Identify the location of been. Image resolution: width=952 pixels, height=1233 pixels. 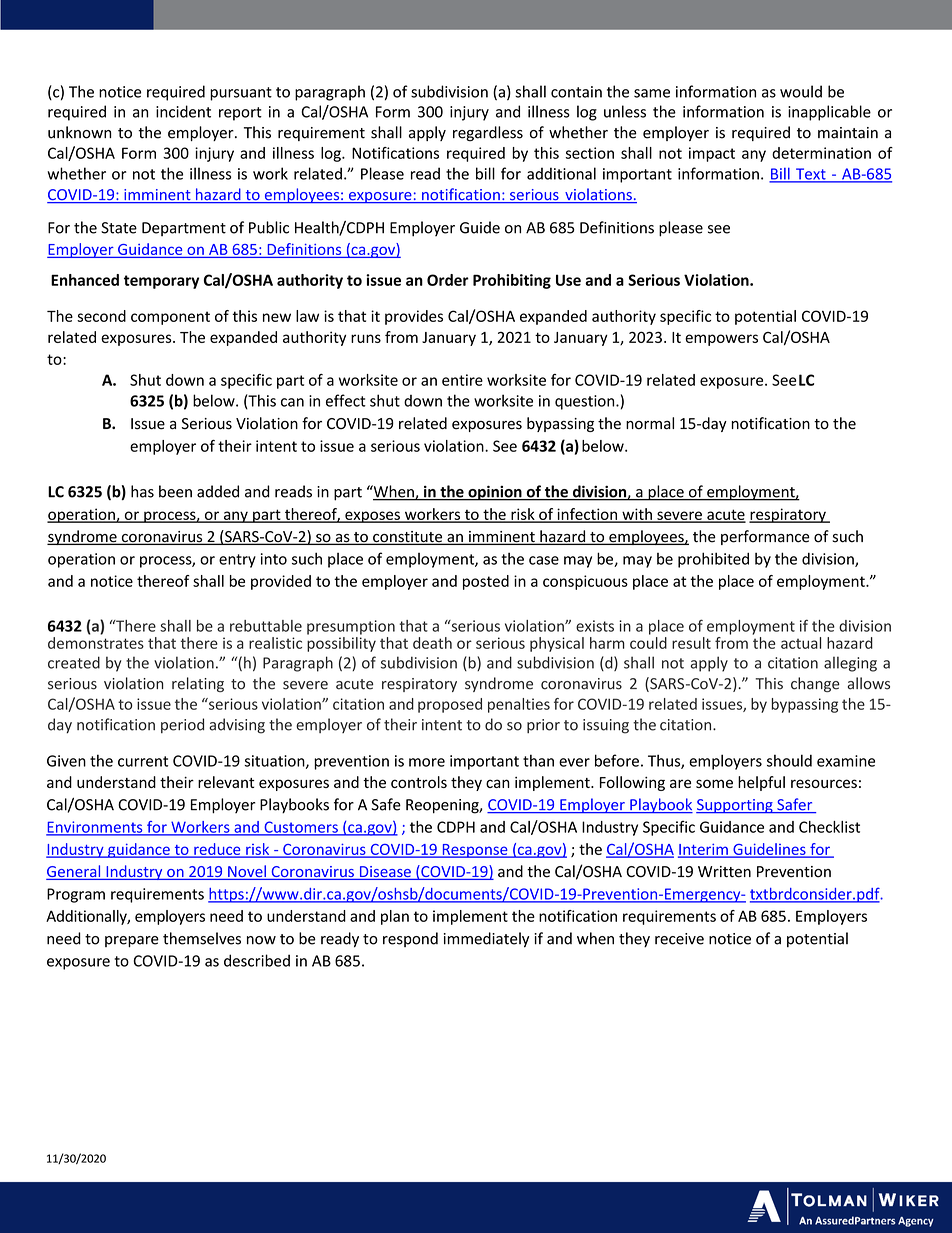
(175, 491).
